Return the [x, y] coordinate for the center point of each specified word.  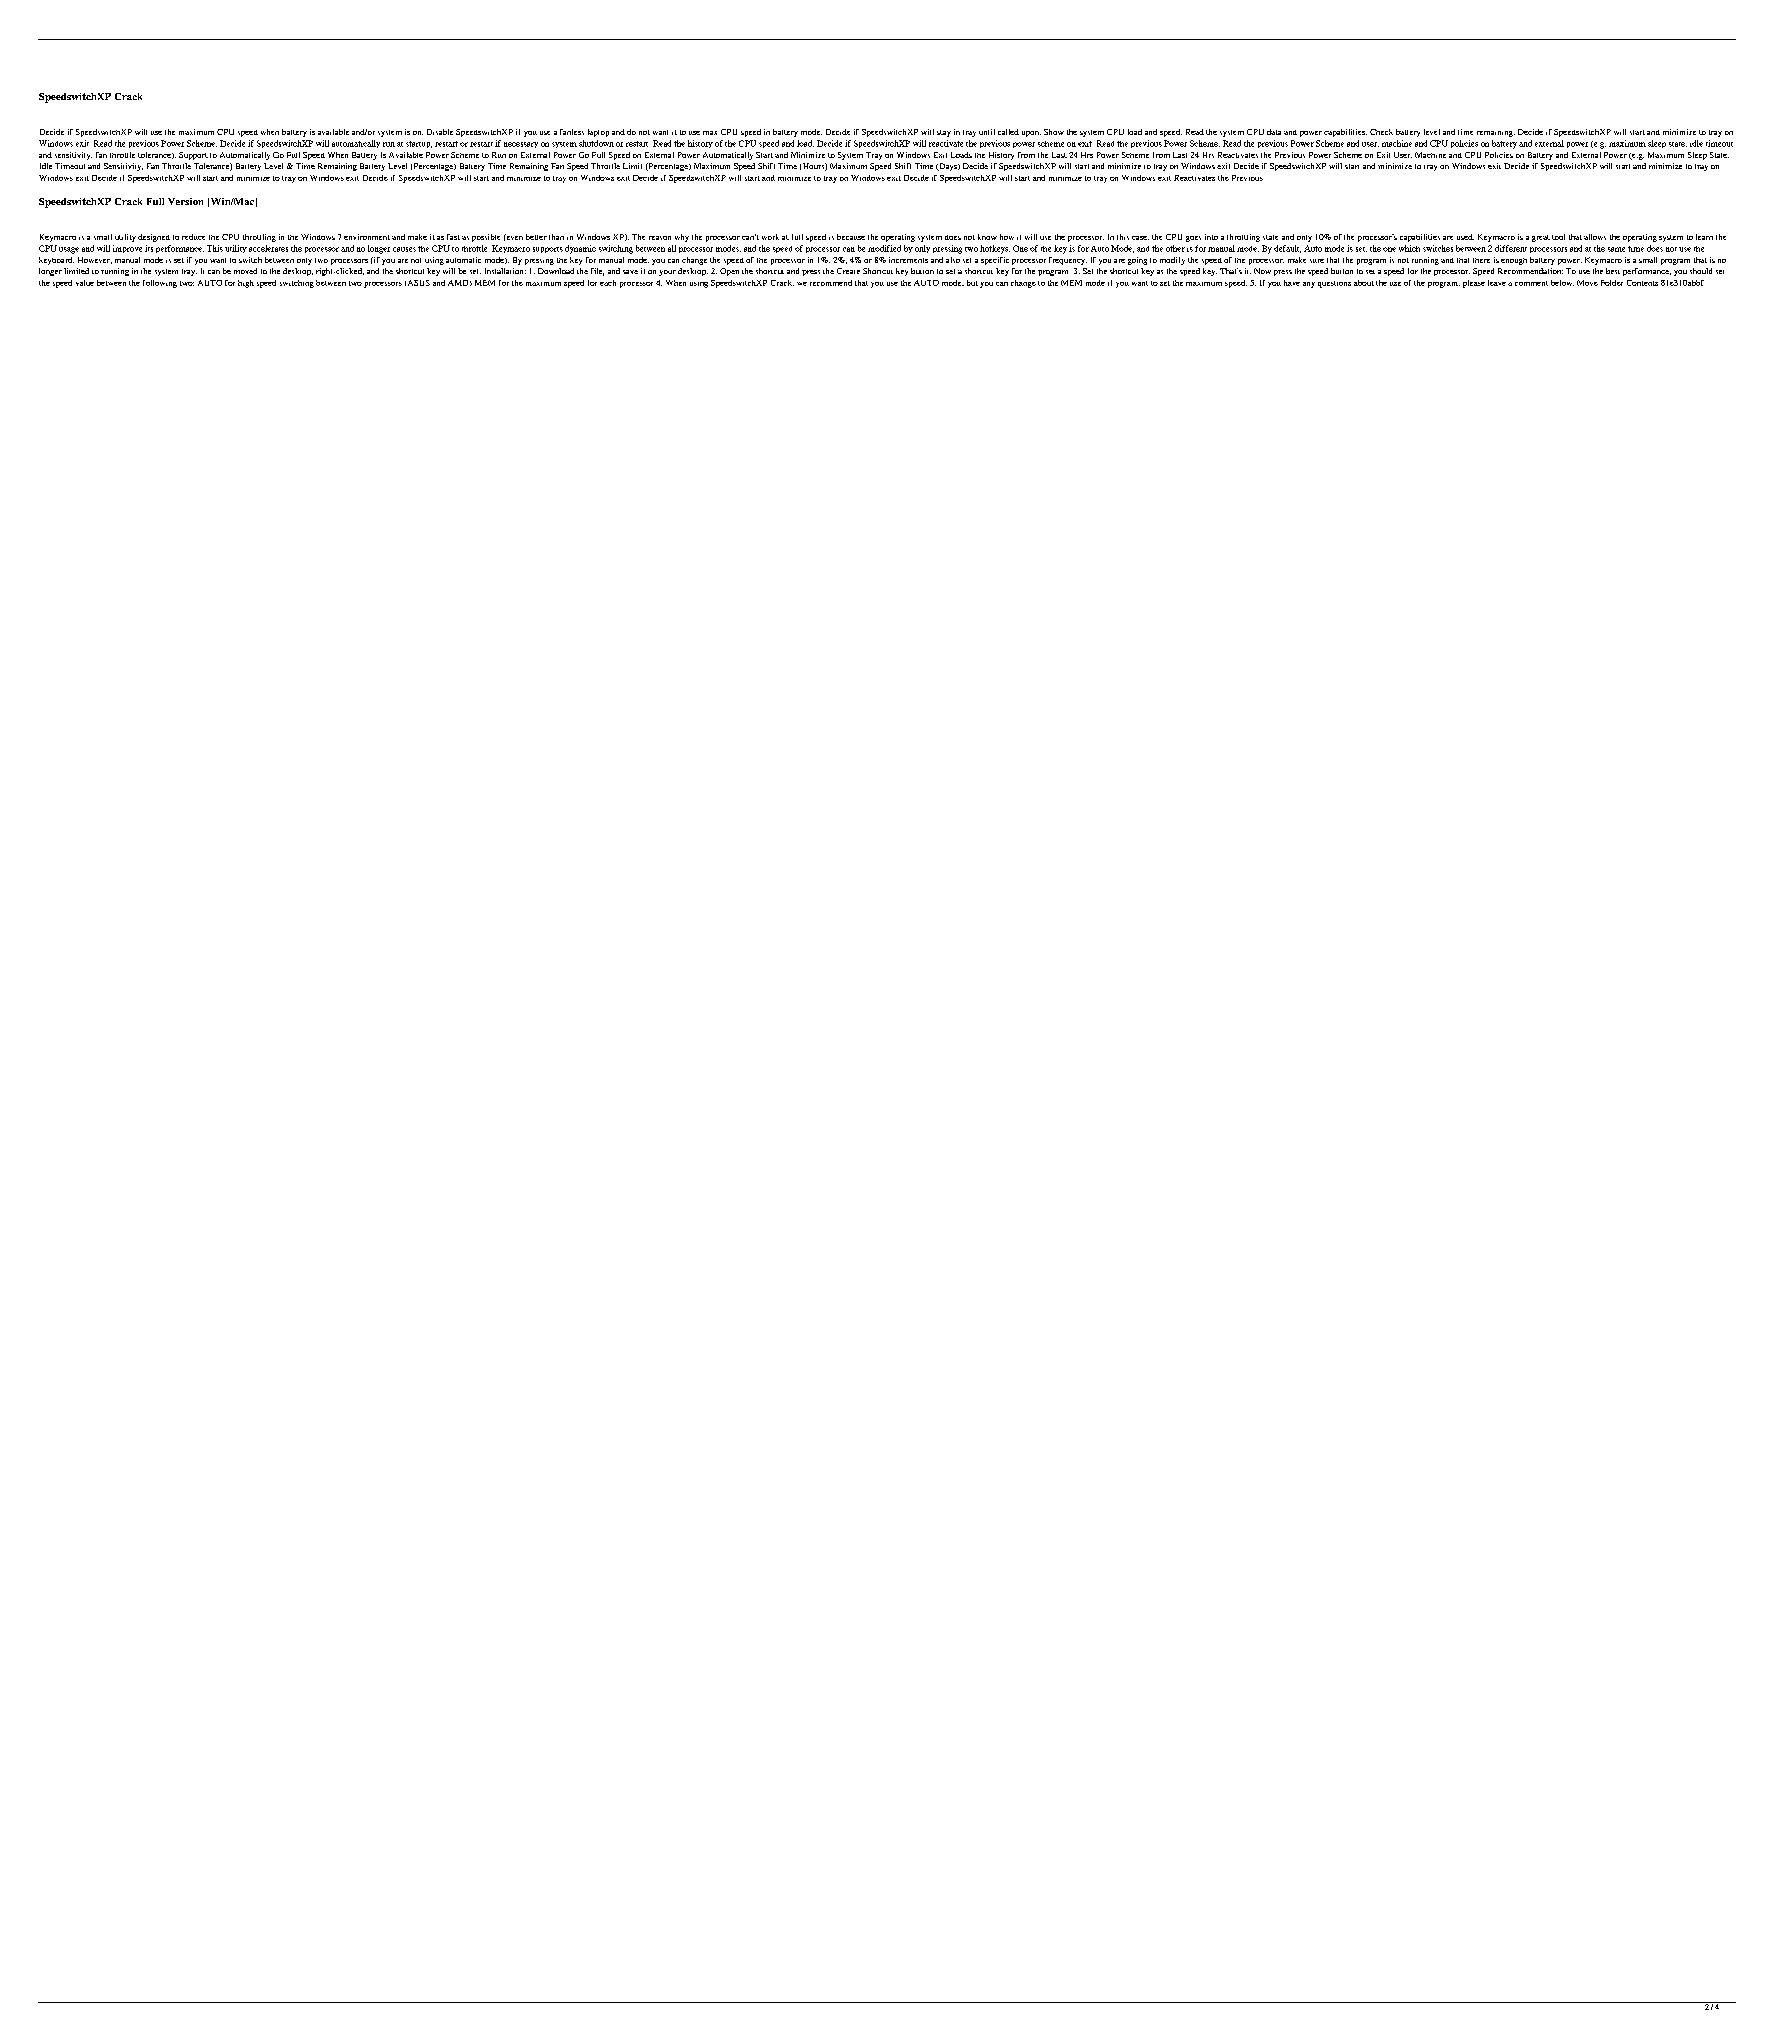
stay [944, 133]
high [246, 284]
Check [1381, 132]
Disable [440, 132]
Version [185, 201]
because [851, 237]
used [1465, 237]
